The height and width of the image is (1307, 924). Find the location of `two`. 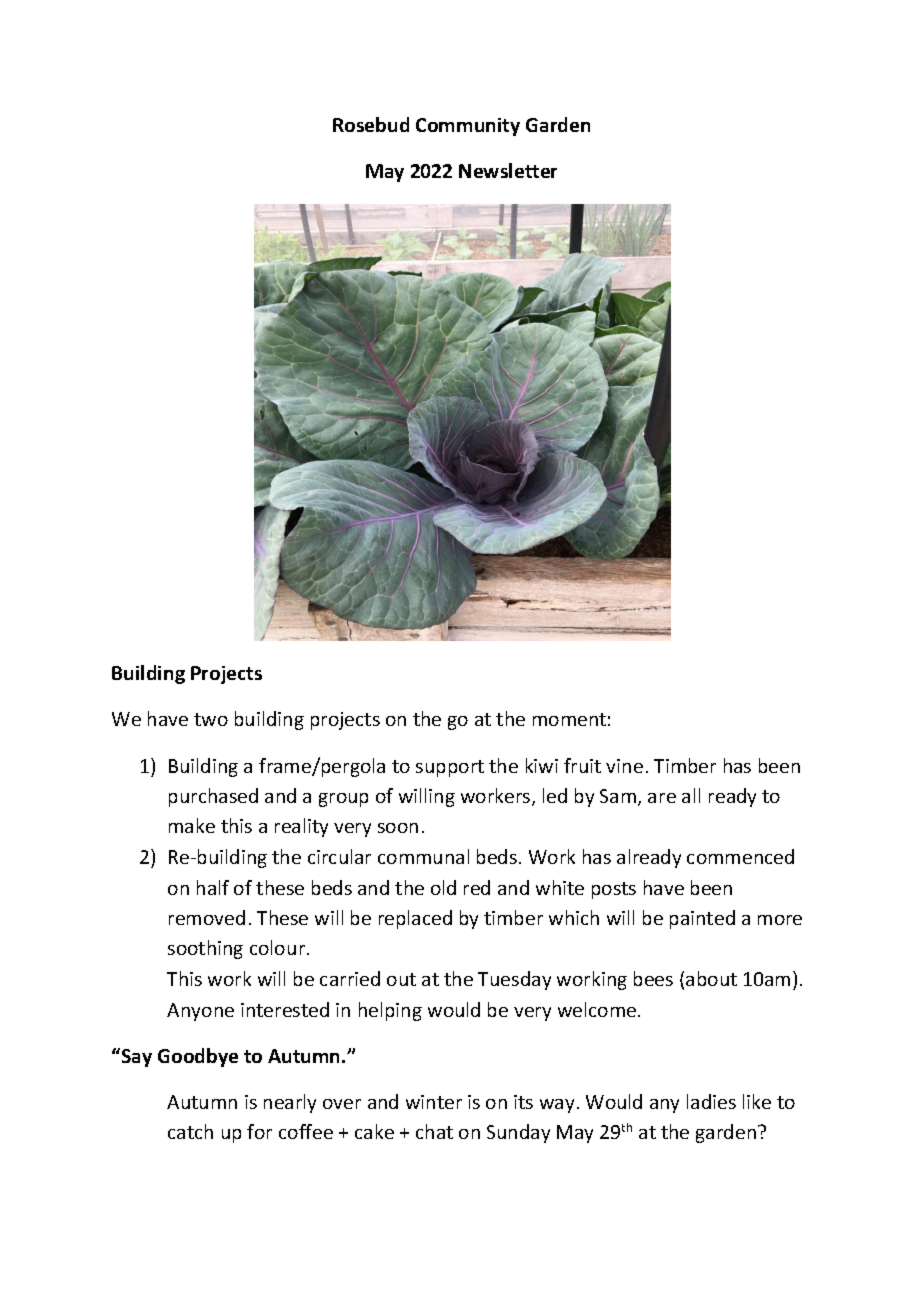

two is located at coordinates (211, 719).
